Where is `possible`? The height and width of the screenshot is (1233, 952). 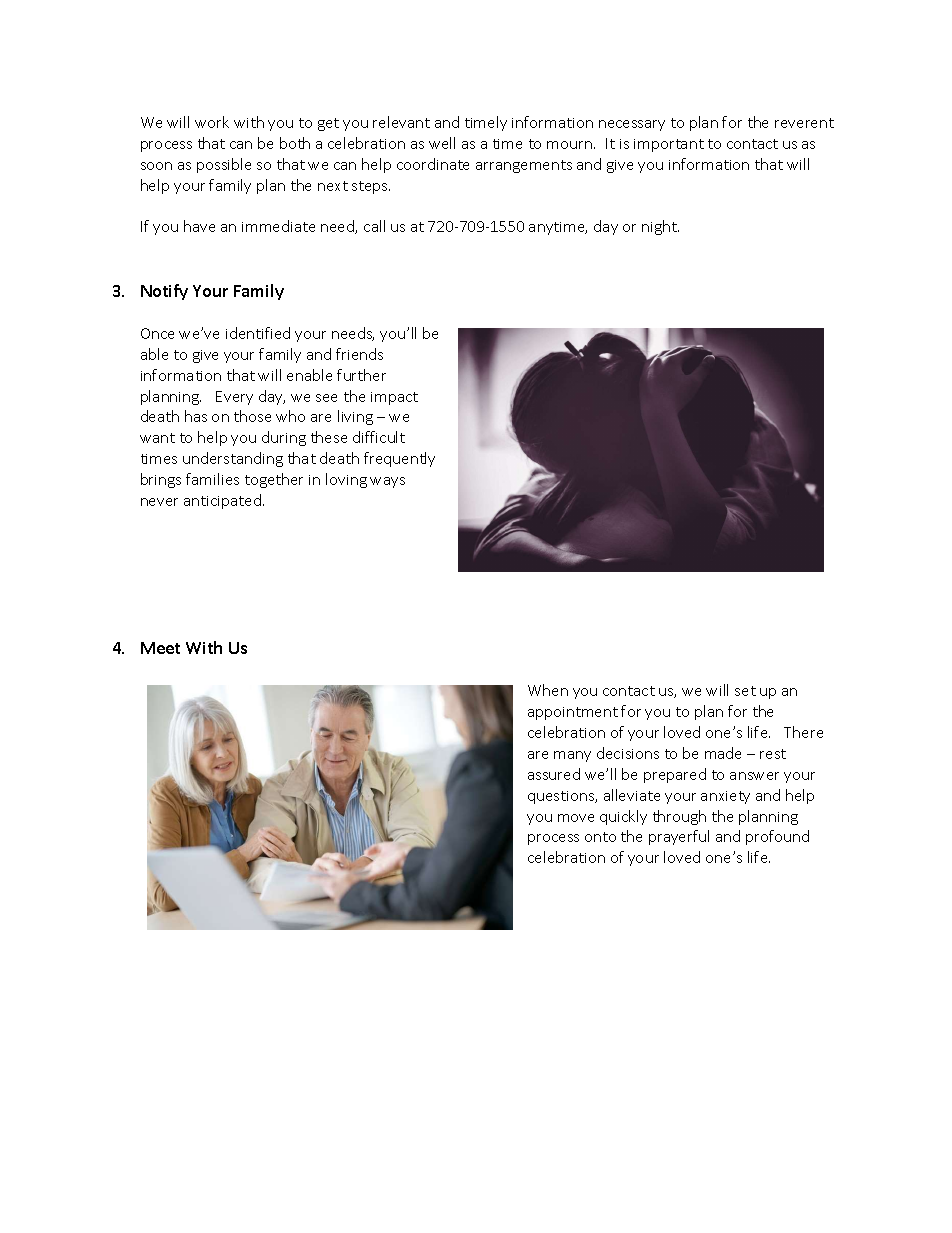
possible is located at coordinates (224, 165).
